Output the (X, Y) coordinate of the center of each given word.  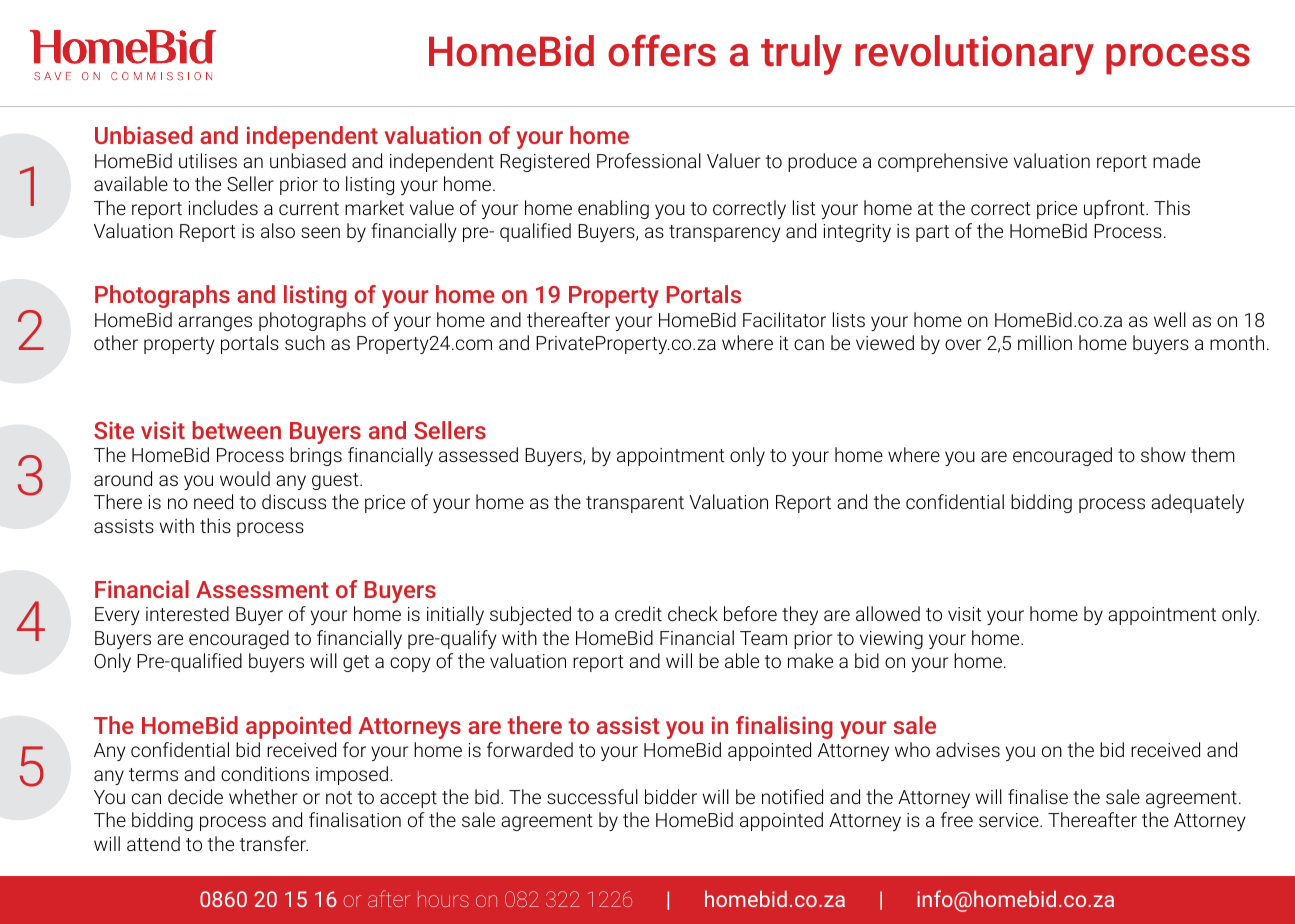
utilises (208, 160)
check (693, 613)
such (305, 342)
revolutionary (974, 55)
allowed (888, 613)
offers (662, 50)
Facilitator (784, 319)
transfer (274, 843)
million (1045, 342)
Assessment (262, 589)
